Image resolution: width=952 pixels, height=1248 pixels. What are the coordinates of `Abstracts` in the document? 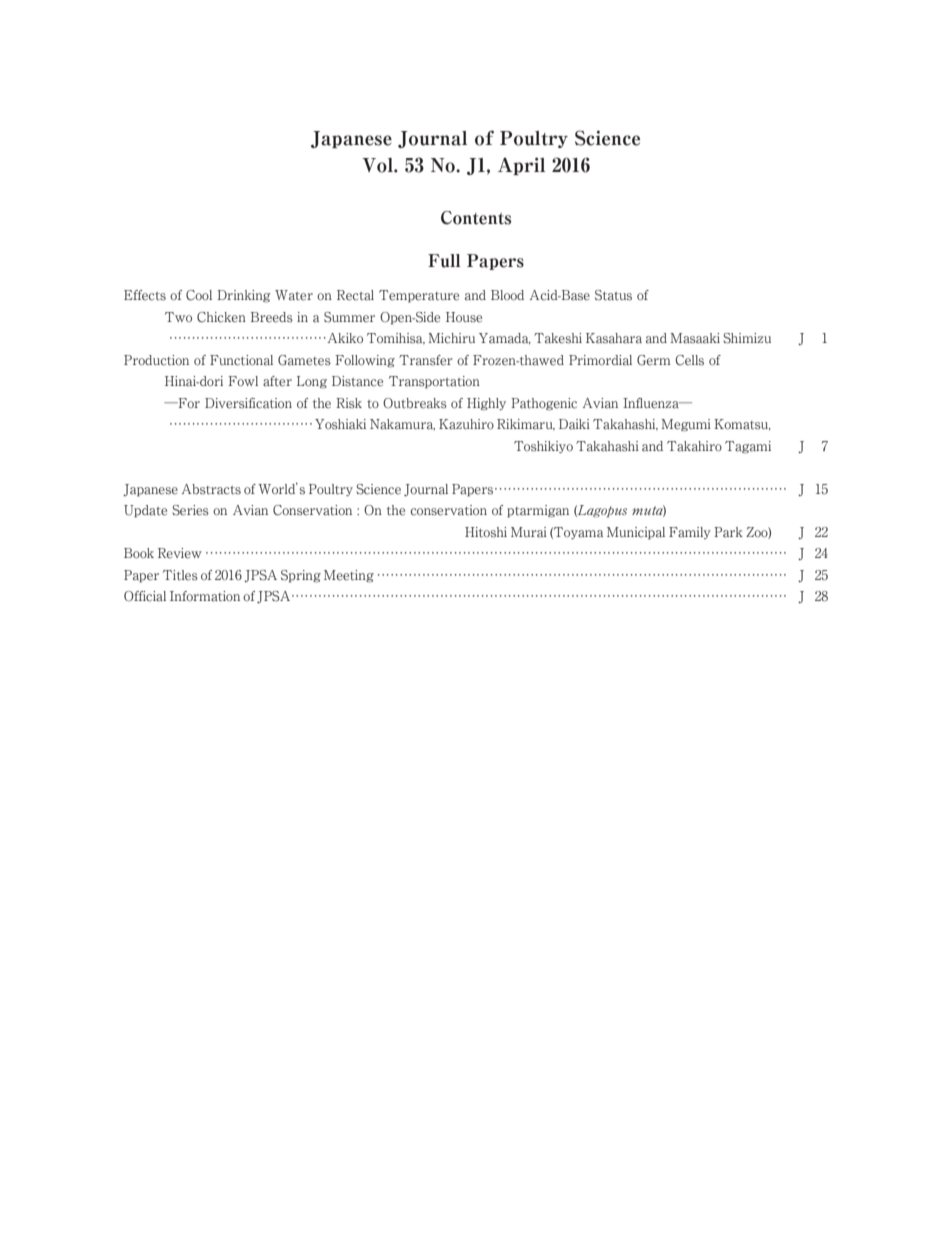 It's located at (211, 489).
